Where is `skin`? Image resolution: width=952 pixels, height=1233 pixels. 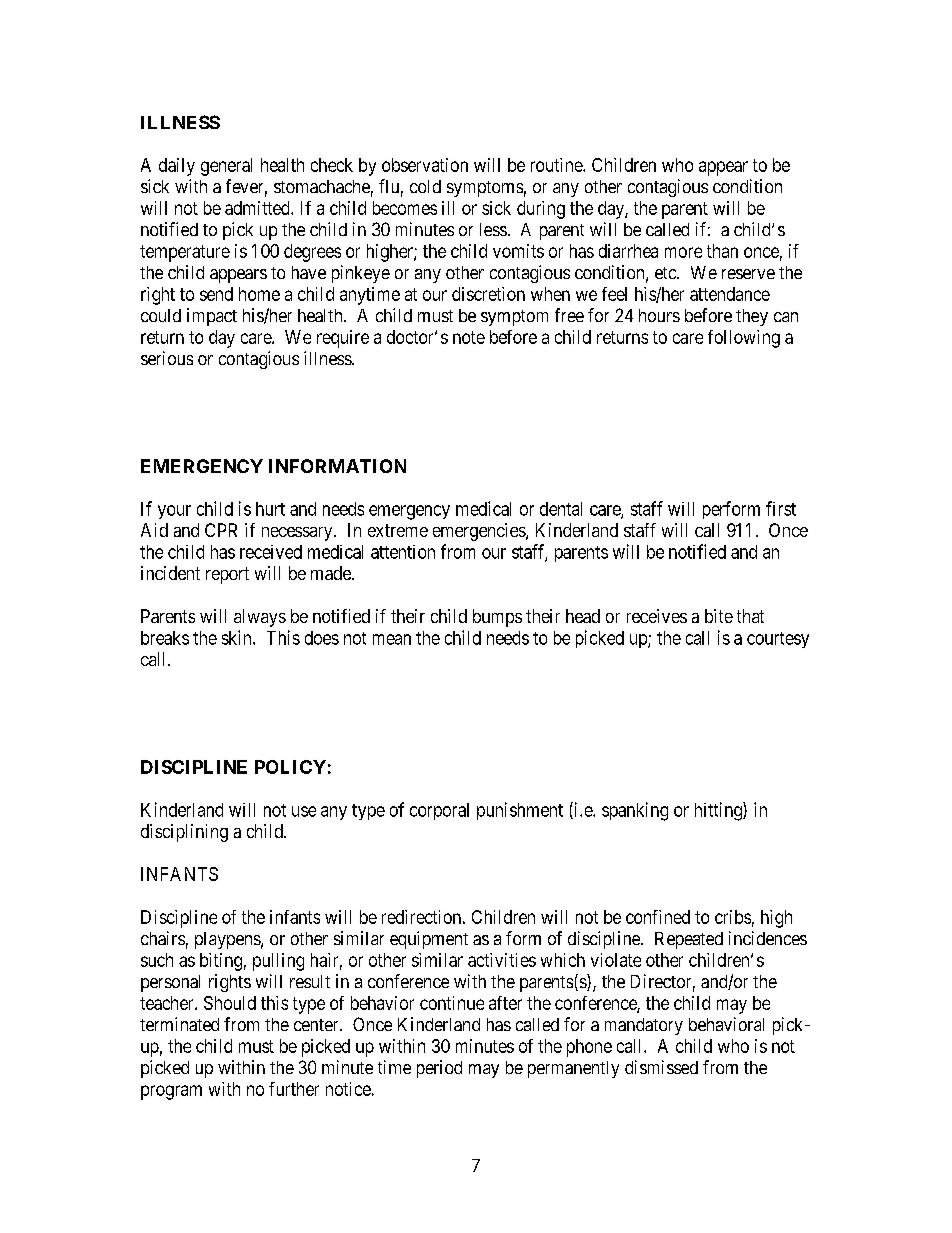
skin is located at coordinates (238, 637).
